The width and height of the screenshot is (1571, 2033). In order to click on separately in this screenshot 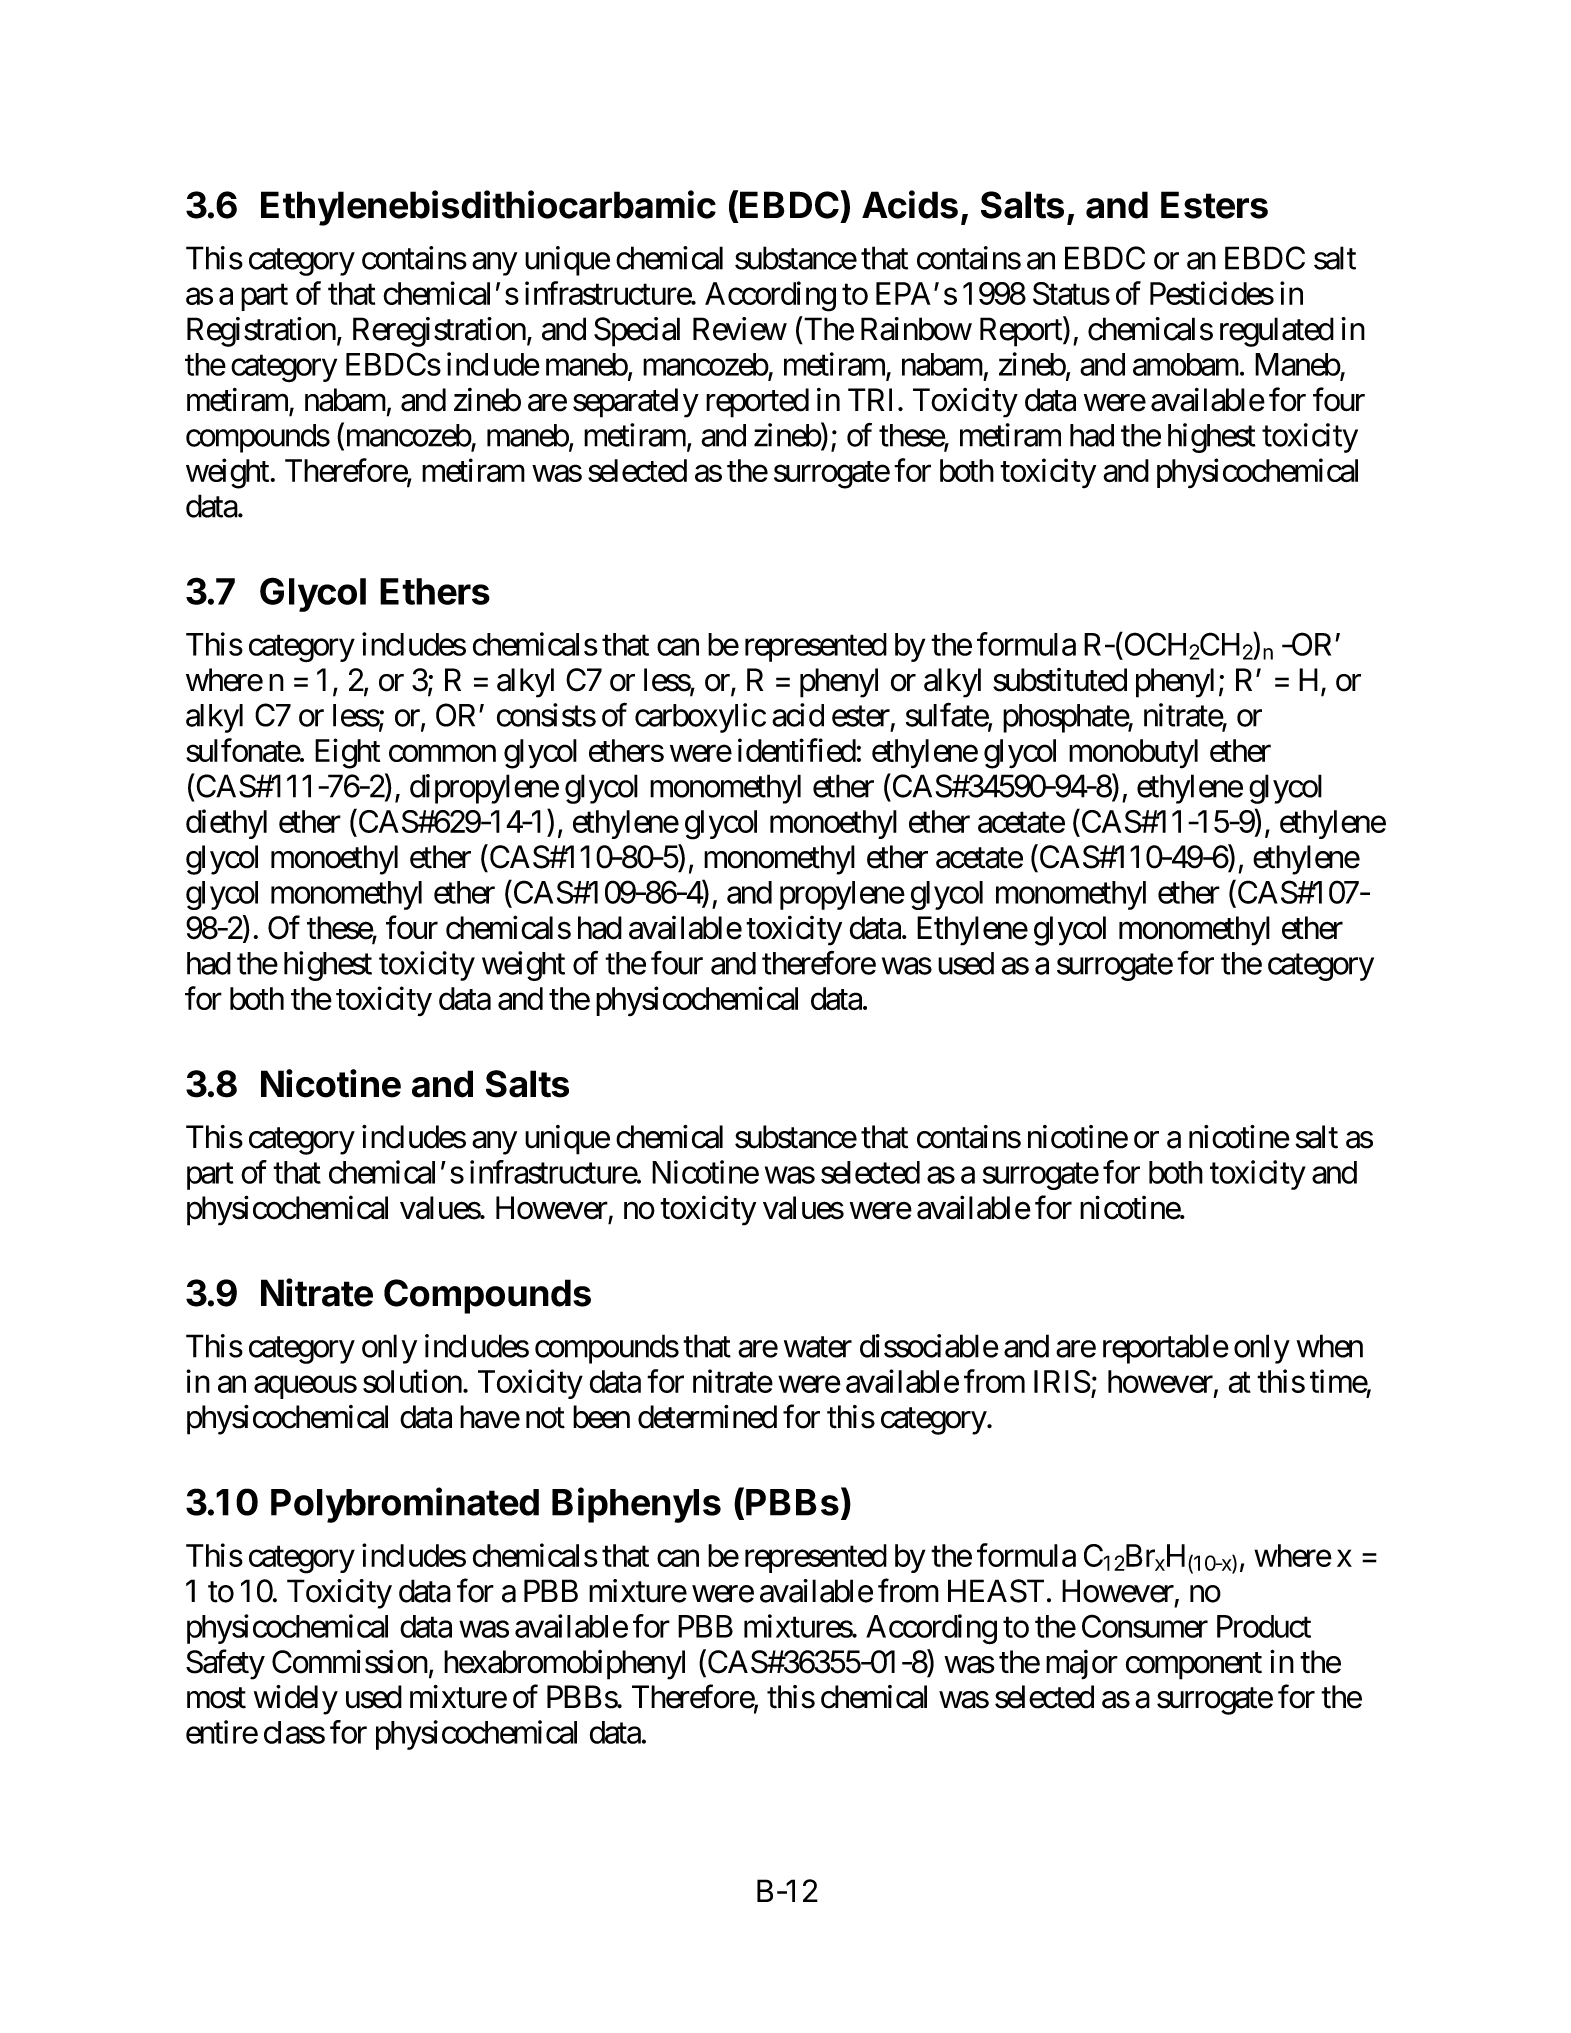, I will do `click(636, 403)`.
